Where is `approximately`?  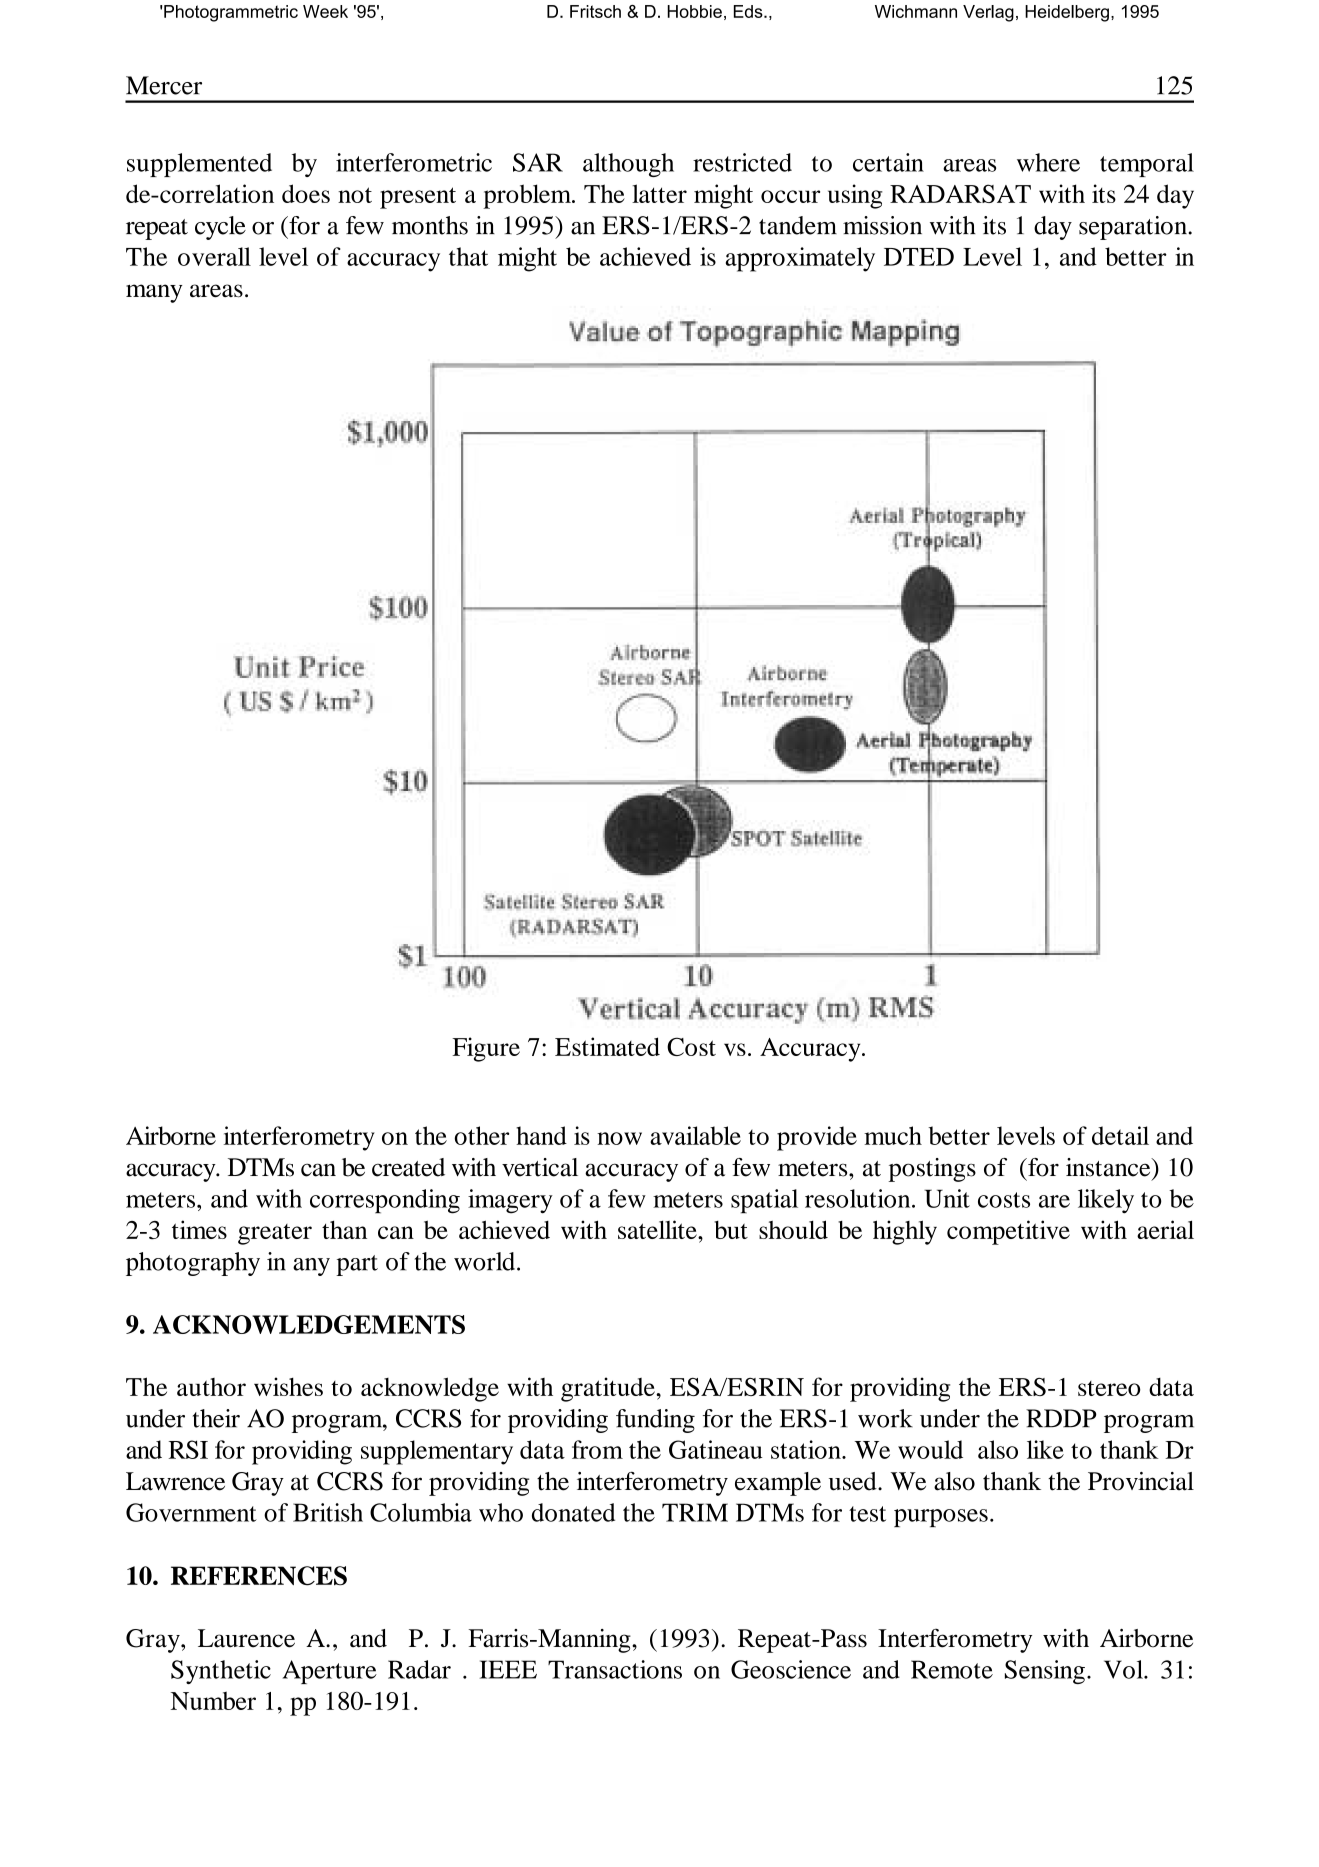 approximately is located at coordinates (800, 259).
